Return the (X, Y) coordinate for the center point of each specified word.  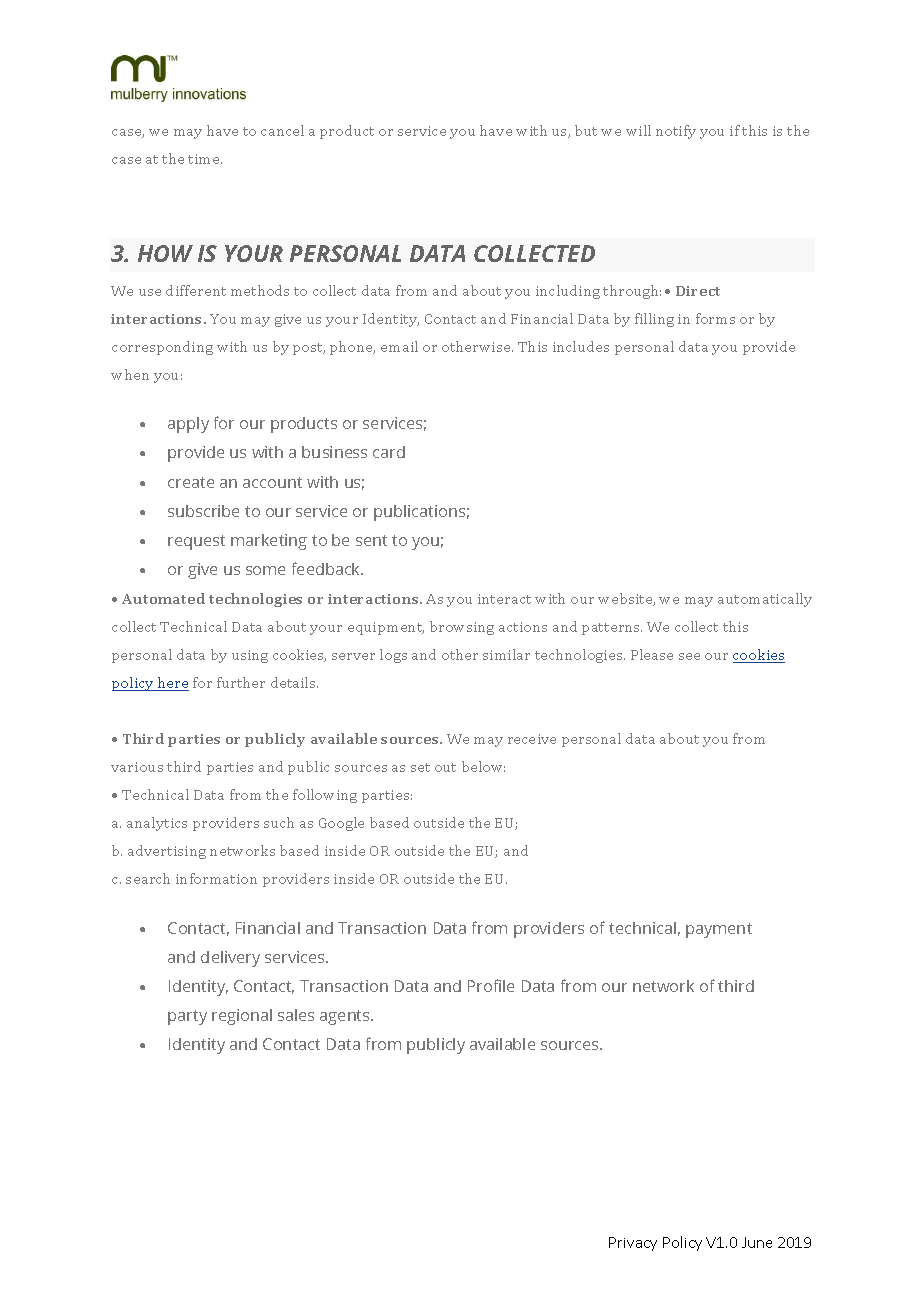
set (420, 767)
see (689, 656)
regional (242, 1017)
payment (719, 930)
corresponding (162, 348)
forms (715, 318)
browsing (462, 628)
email (399, 346)
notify (676, 132)
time (205, 159)
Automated (163, 598)
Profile (491, 985)
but (586, 130)
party (187, 1017)
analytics (157, 824)
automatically (765, 600)
